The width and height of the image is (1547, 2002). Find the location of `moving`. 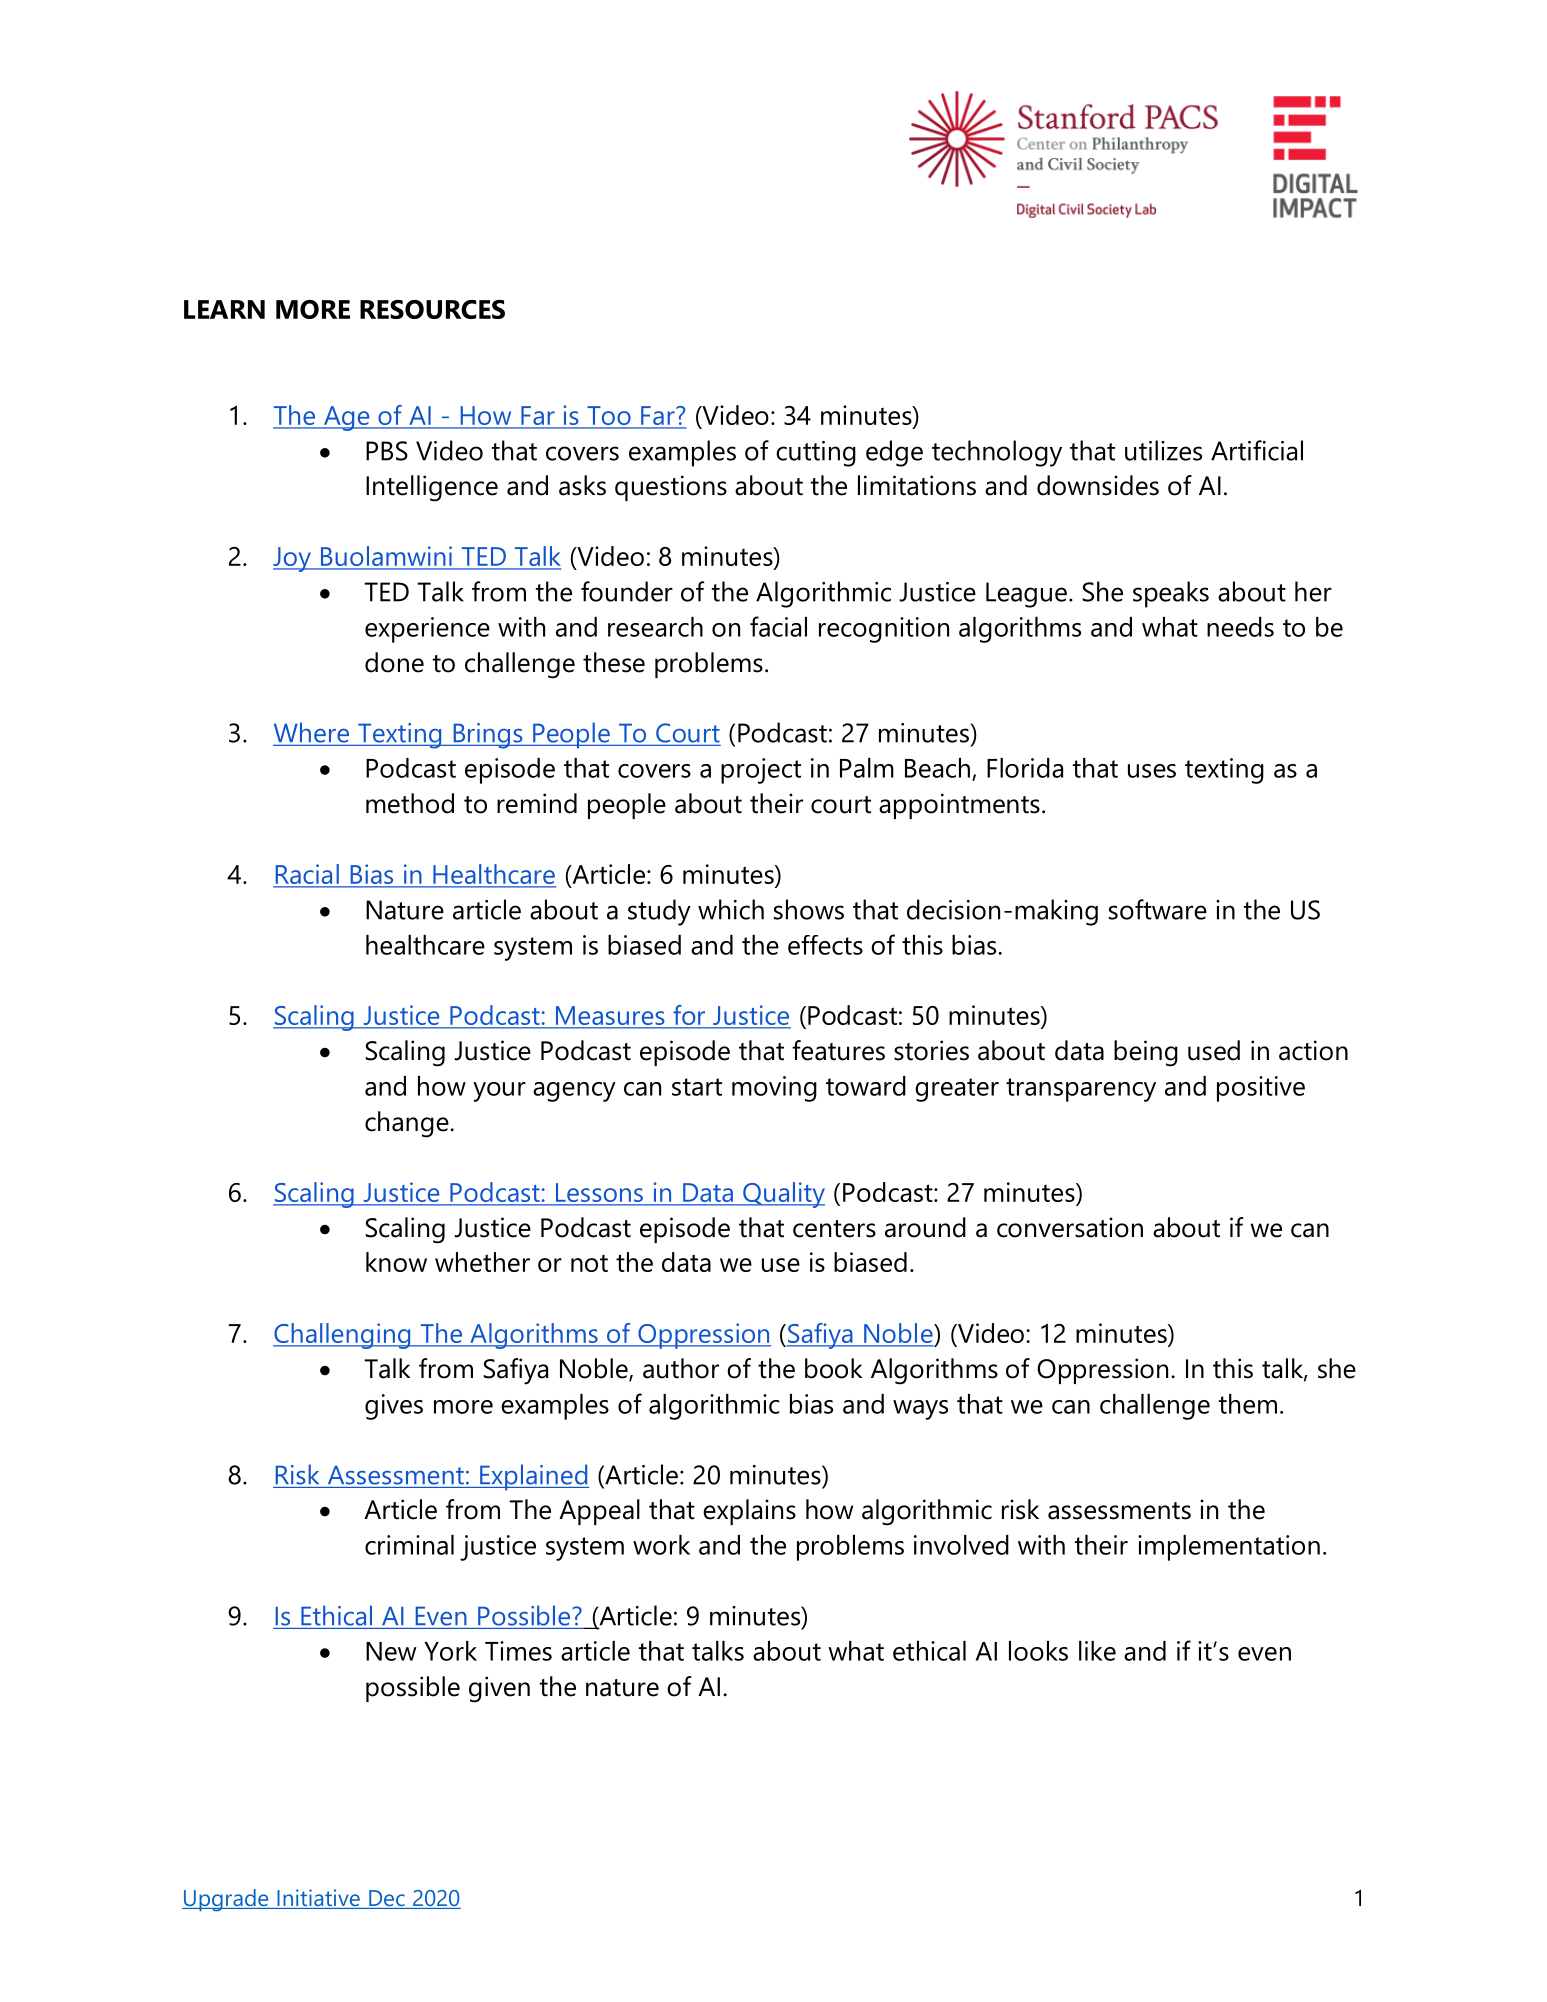

moving is located at coordinates (774, 1089).
